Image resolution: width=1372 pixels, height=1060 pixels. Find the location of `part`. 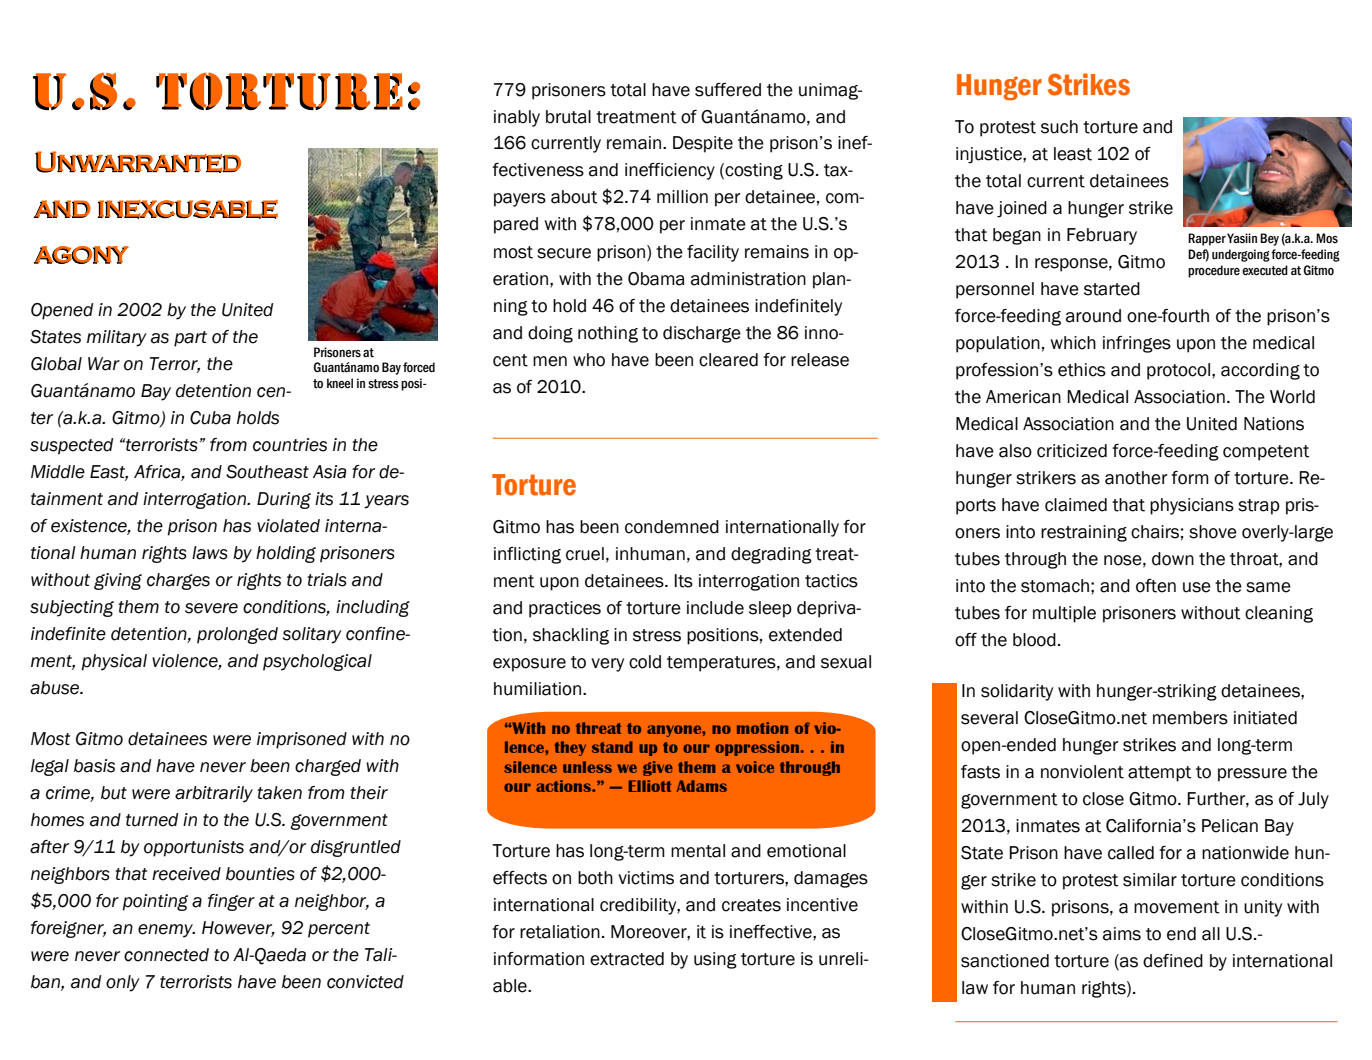

part is located at coordinates (190, 339).
